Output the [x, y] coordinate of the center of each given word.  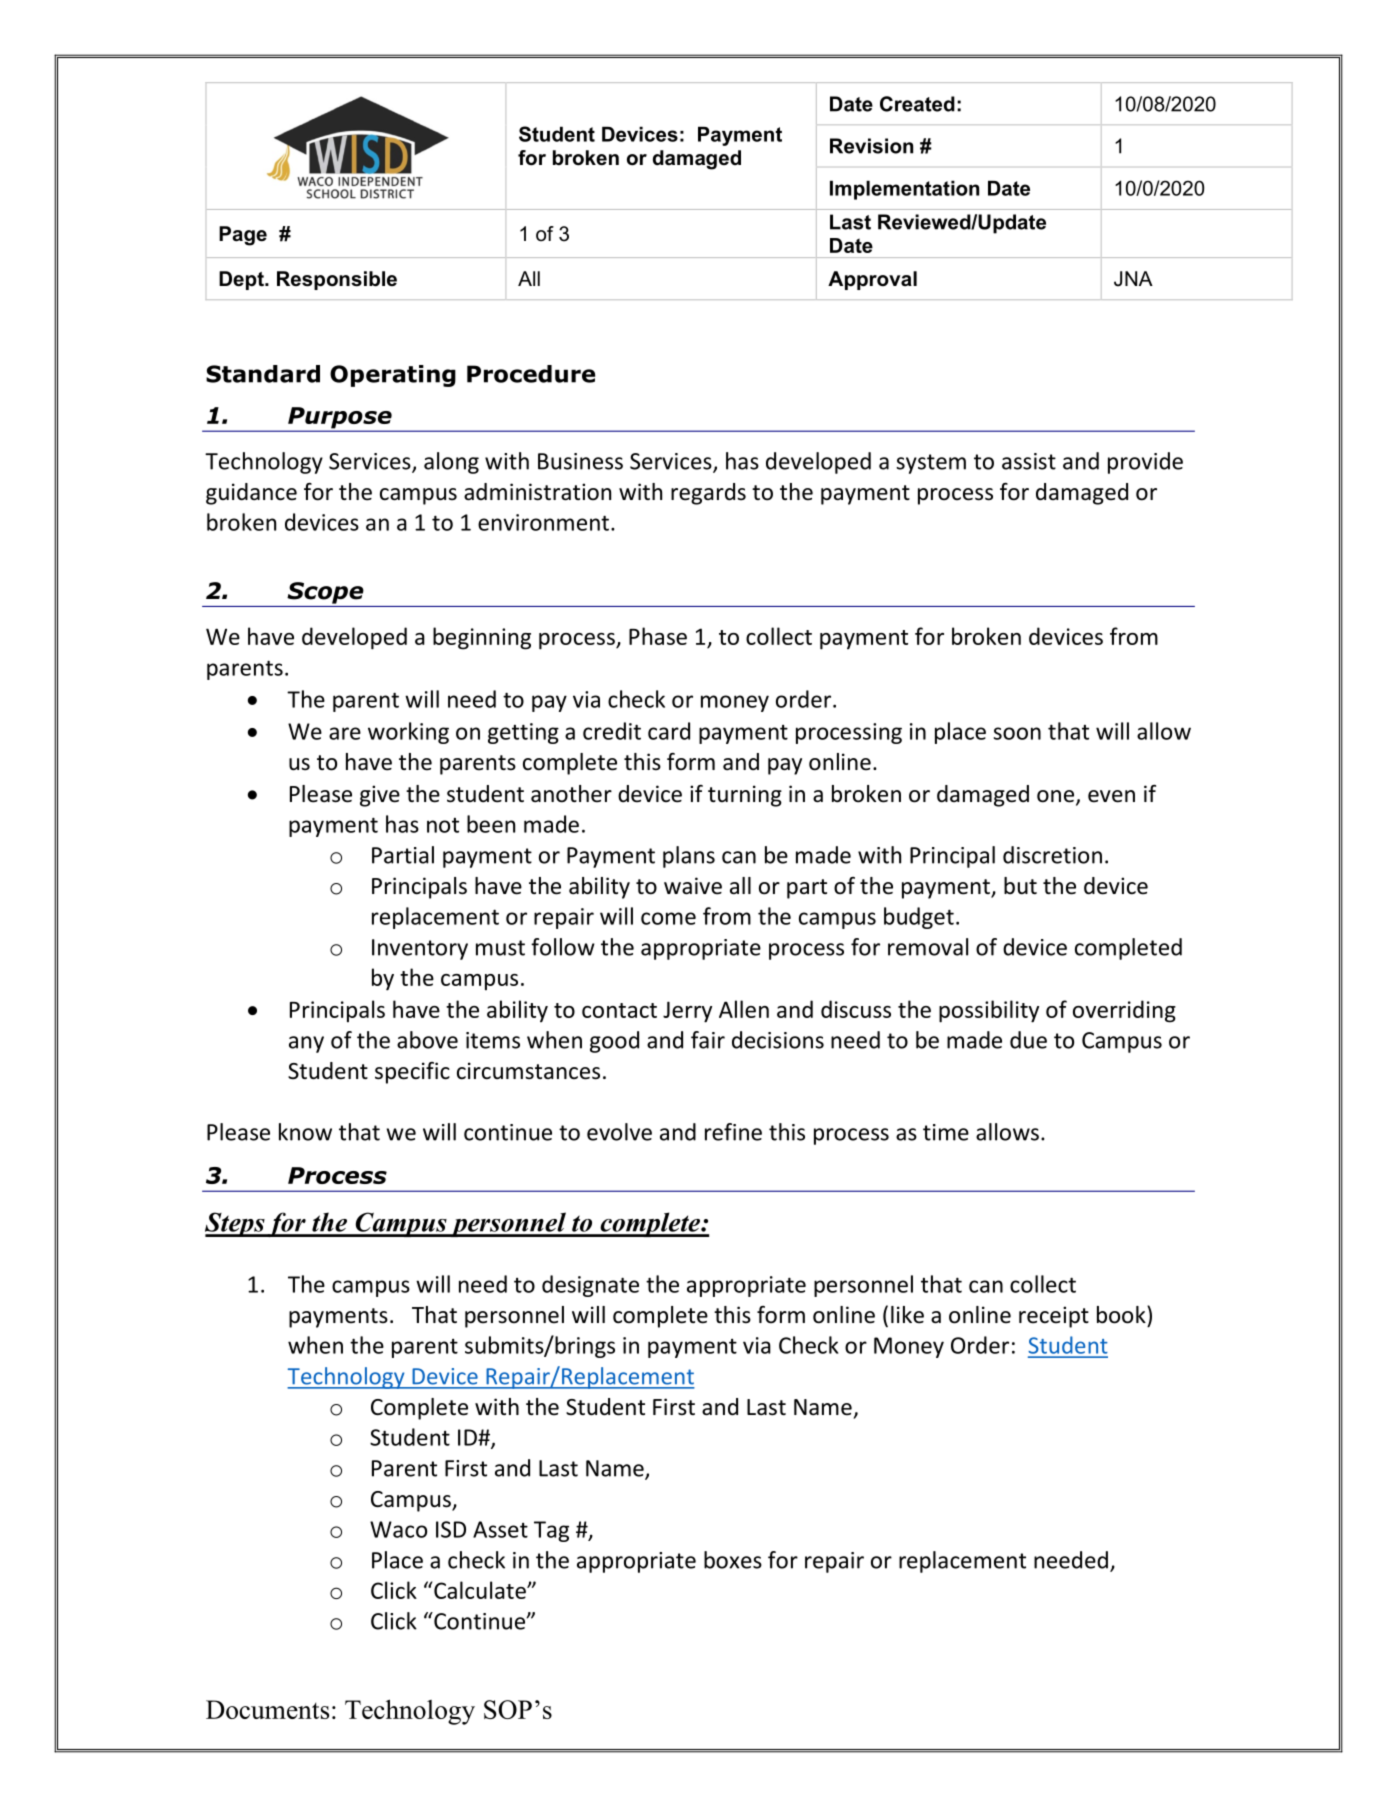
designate [590, 1286]
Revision [871, 146]
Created [917, 104]
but [1020, 886]
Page [243, 236]
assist [1029, 461]
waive [693, 886]
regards [708, 494]
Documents [267, 1709]
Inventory [420, 949]
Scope [325, 593]
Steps [235, 1224]
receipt [1054, 1317]
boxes [733, 1560]
